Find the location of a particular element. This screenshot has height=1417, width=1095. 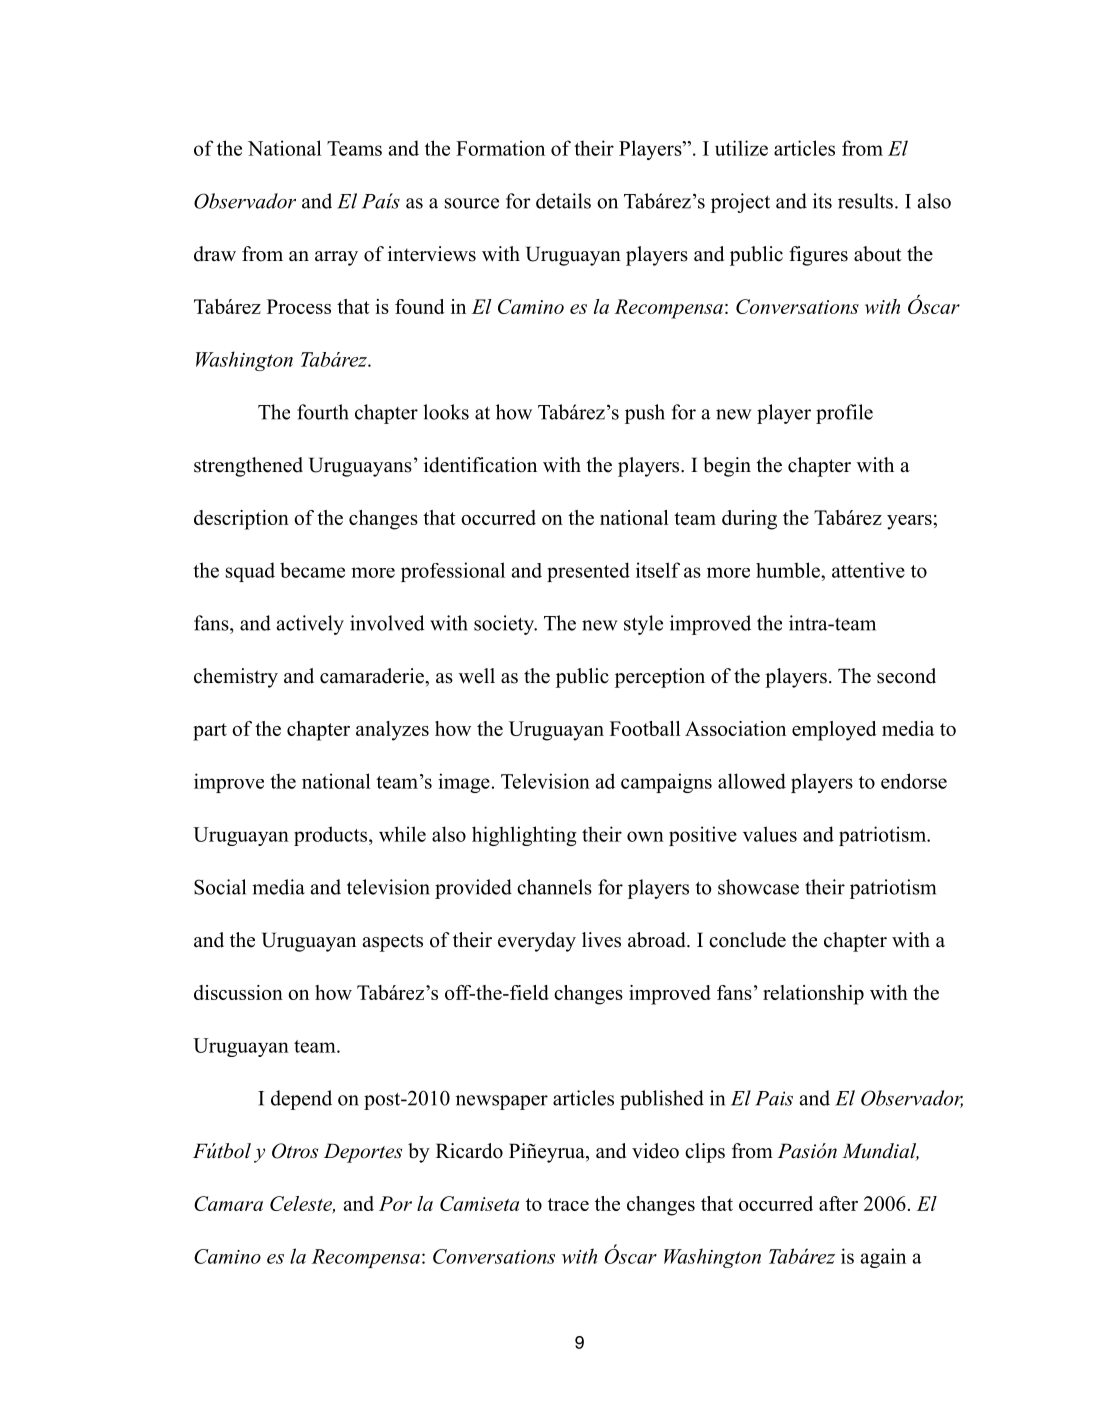

array is located at coordinates (336, 258).
